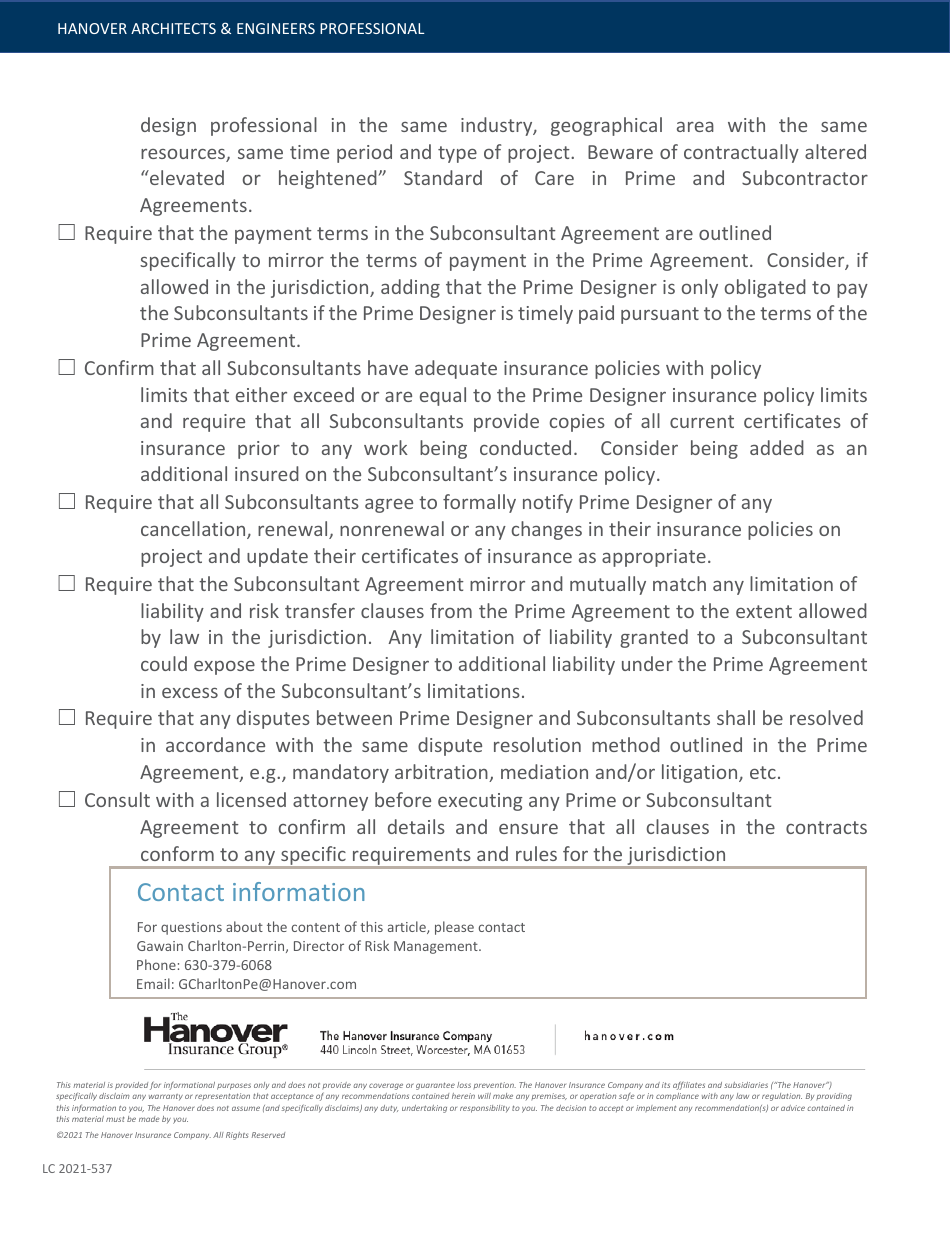 The height and width of the screenshot is (1233, 952). I want to click on area, so click(695, 127).
